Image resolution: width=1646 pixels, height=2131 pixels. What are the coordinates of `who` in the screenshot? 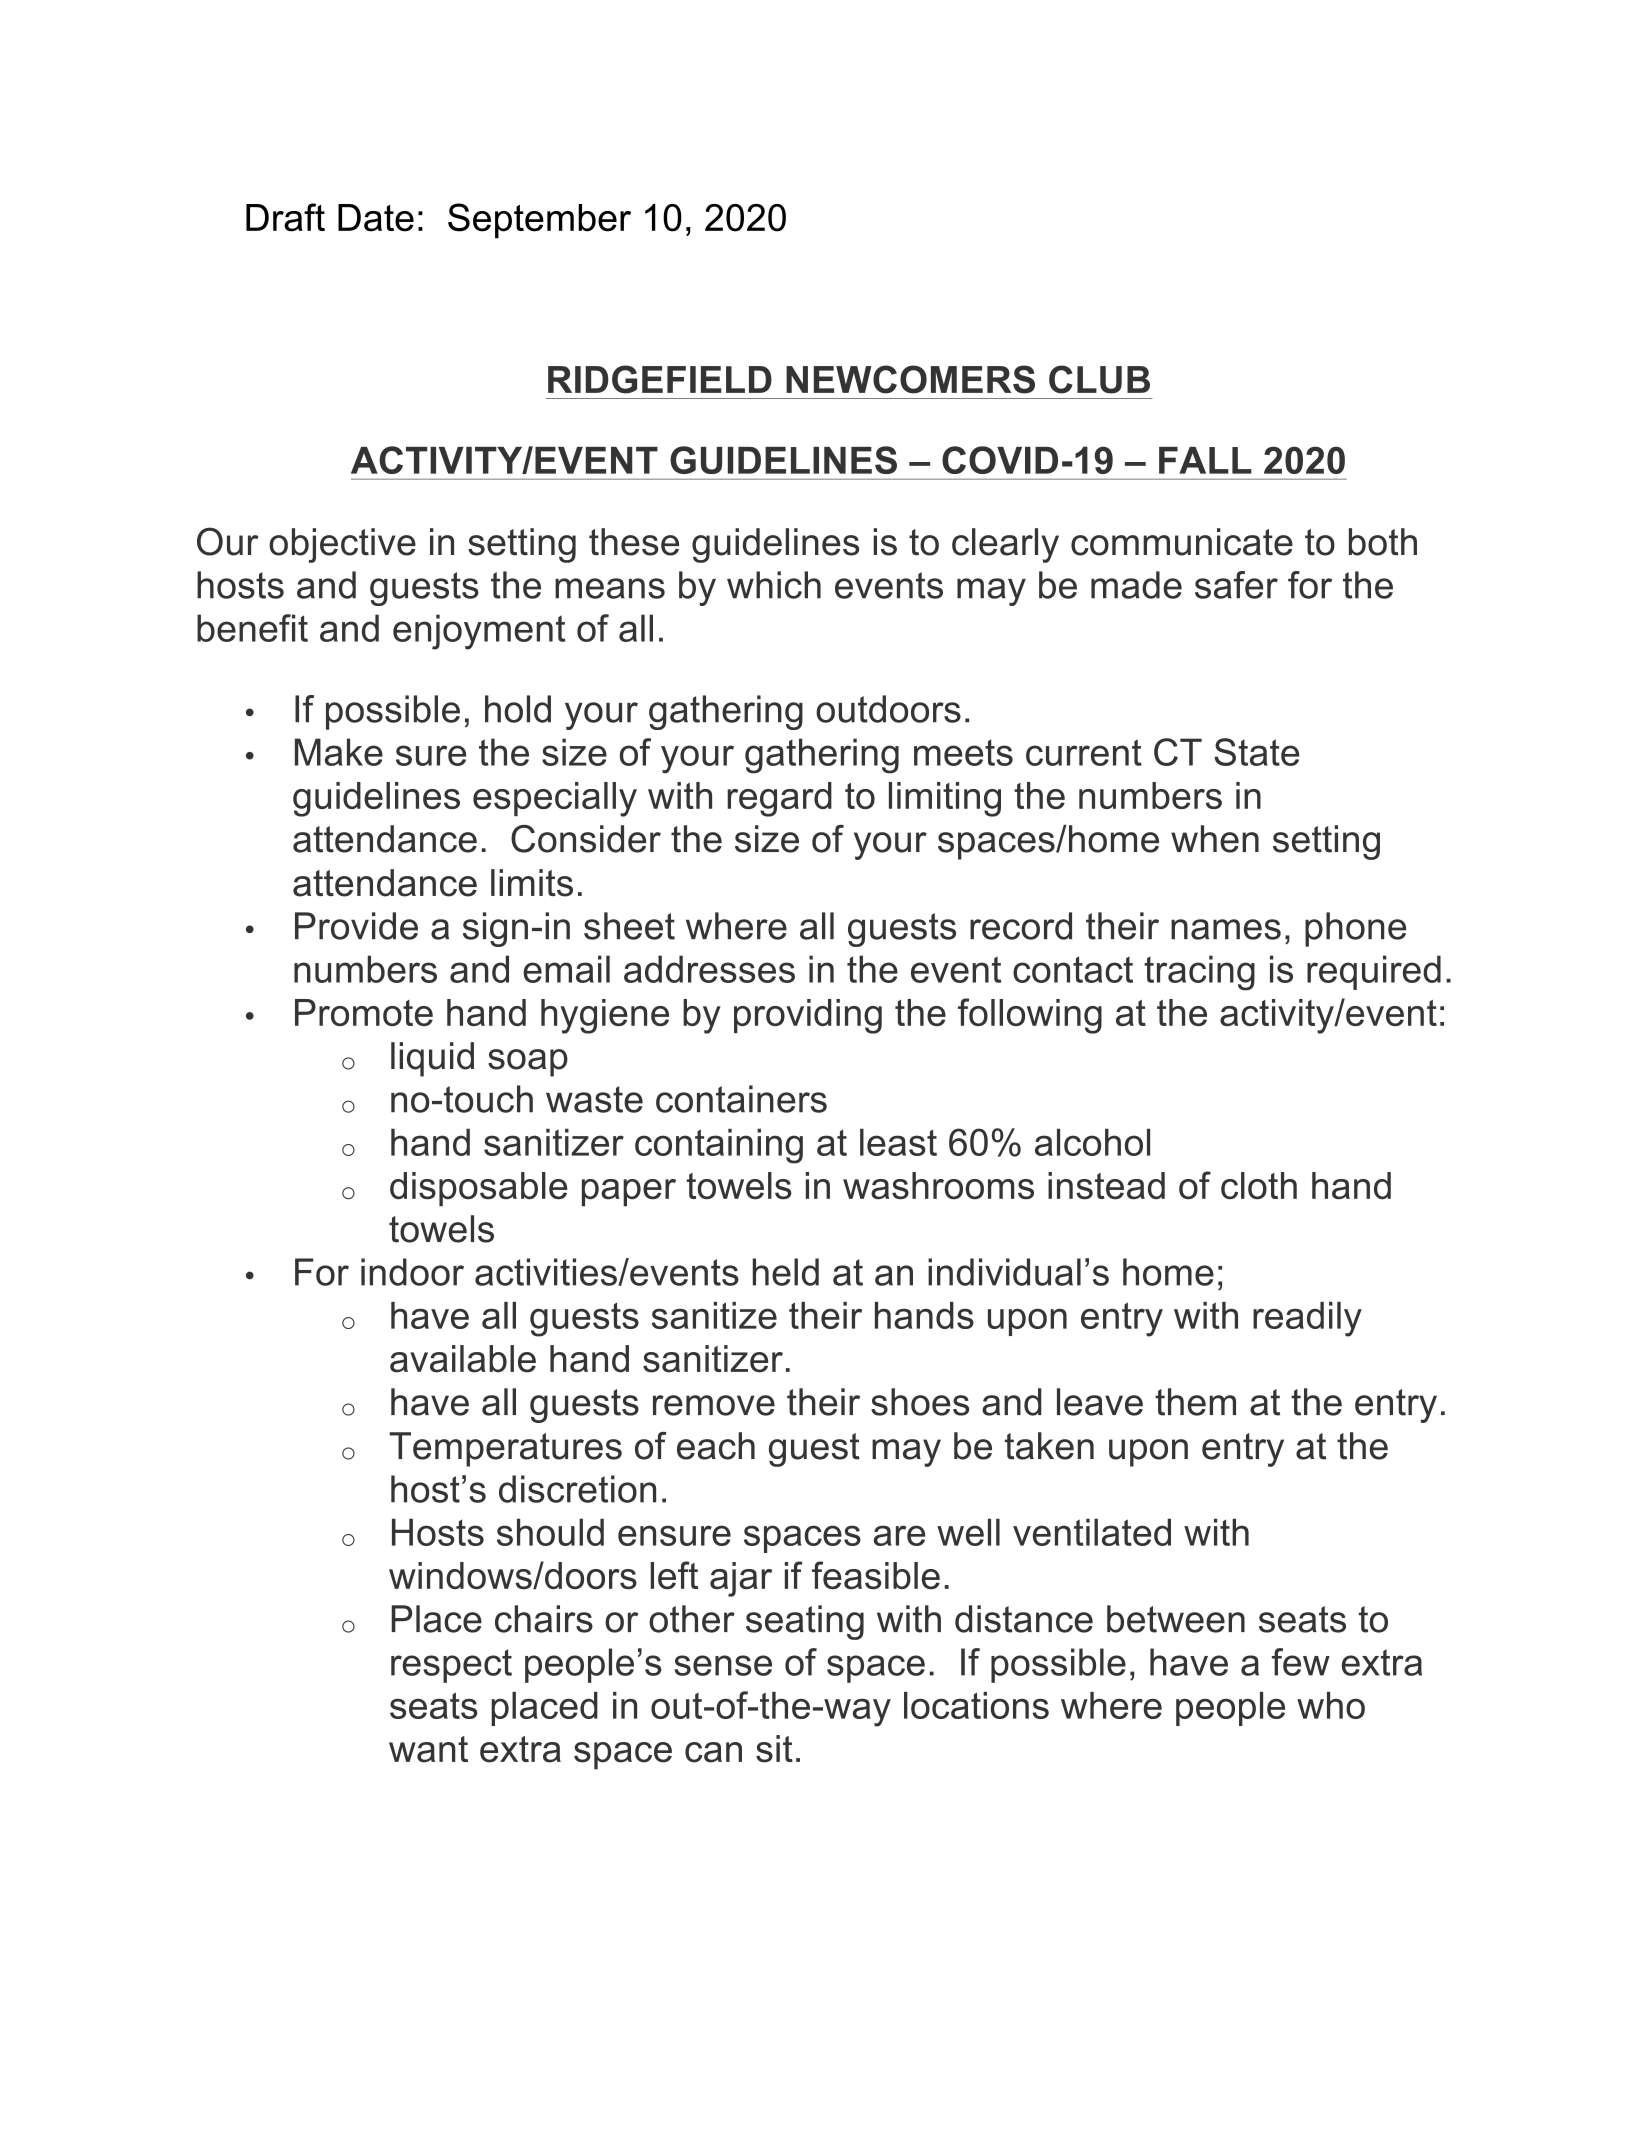 It's located at (1331, 1705).
